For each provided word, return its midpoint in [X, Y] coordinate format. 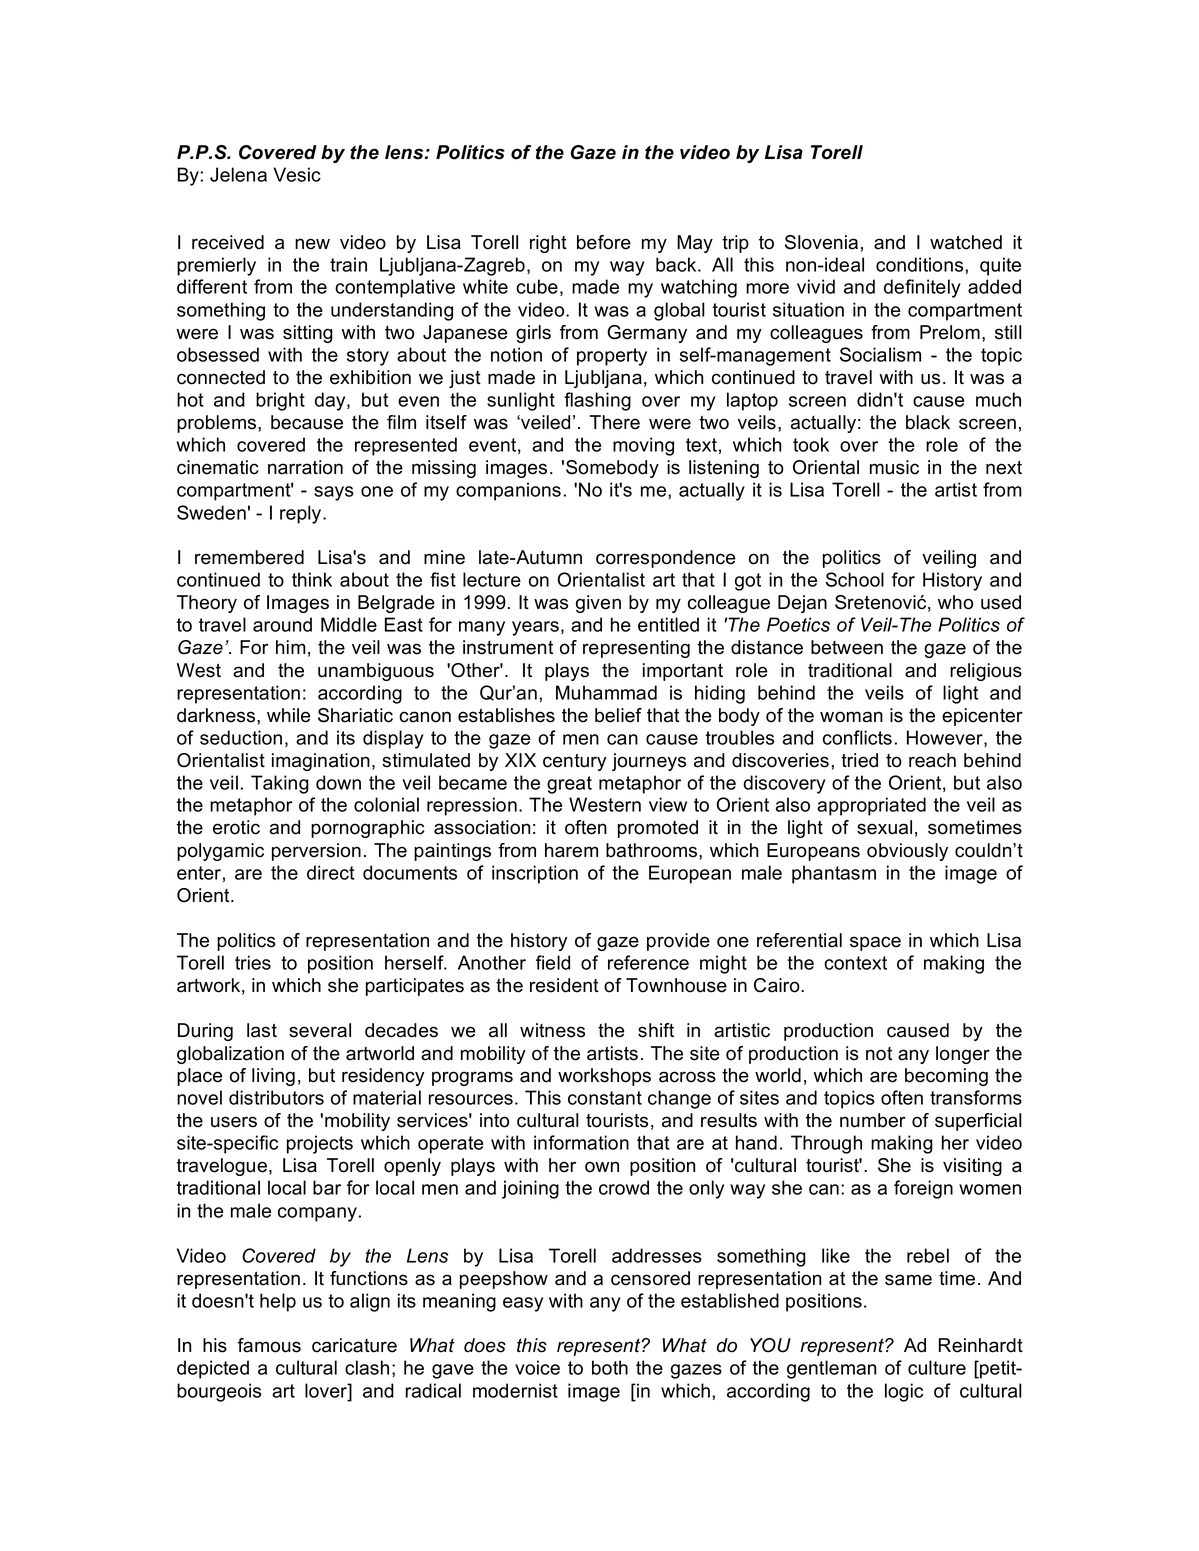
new [312, 244]
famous [269, 1345]
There [615, 422]
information [581, 1142]
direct [331, 872]
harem [571, 850]
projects [320, 1144]
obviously [907, 852]
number [873, 1120]
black [928, 422]
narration [305, 467]
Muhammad [606, 692]
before [604, 242]
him [291, 647]
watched [966, 242]
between [847, 647]
